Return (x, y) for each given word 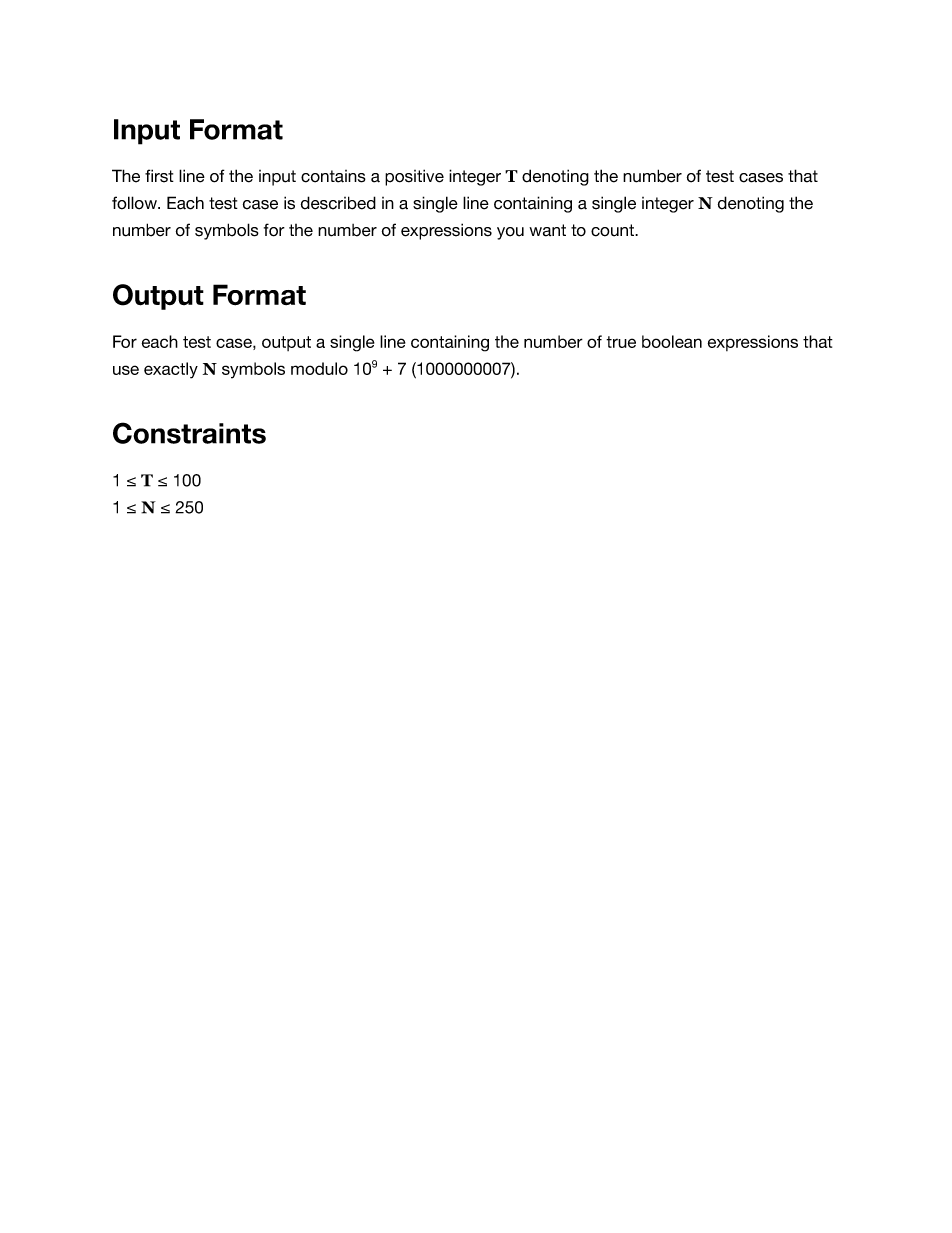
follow (135, 203)
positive (414, 177)
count (613, 230)
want (547, 230)
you (510, 233)
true (621, 342)
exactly (171, 370)
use (126, 370)
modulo (319, 368)
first (159, 176)
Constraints (189, 433)
